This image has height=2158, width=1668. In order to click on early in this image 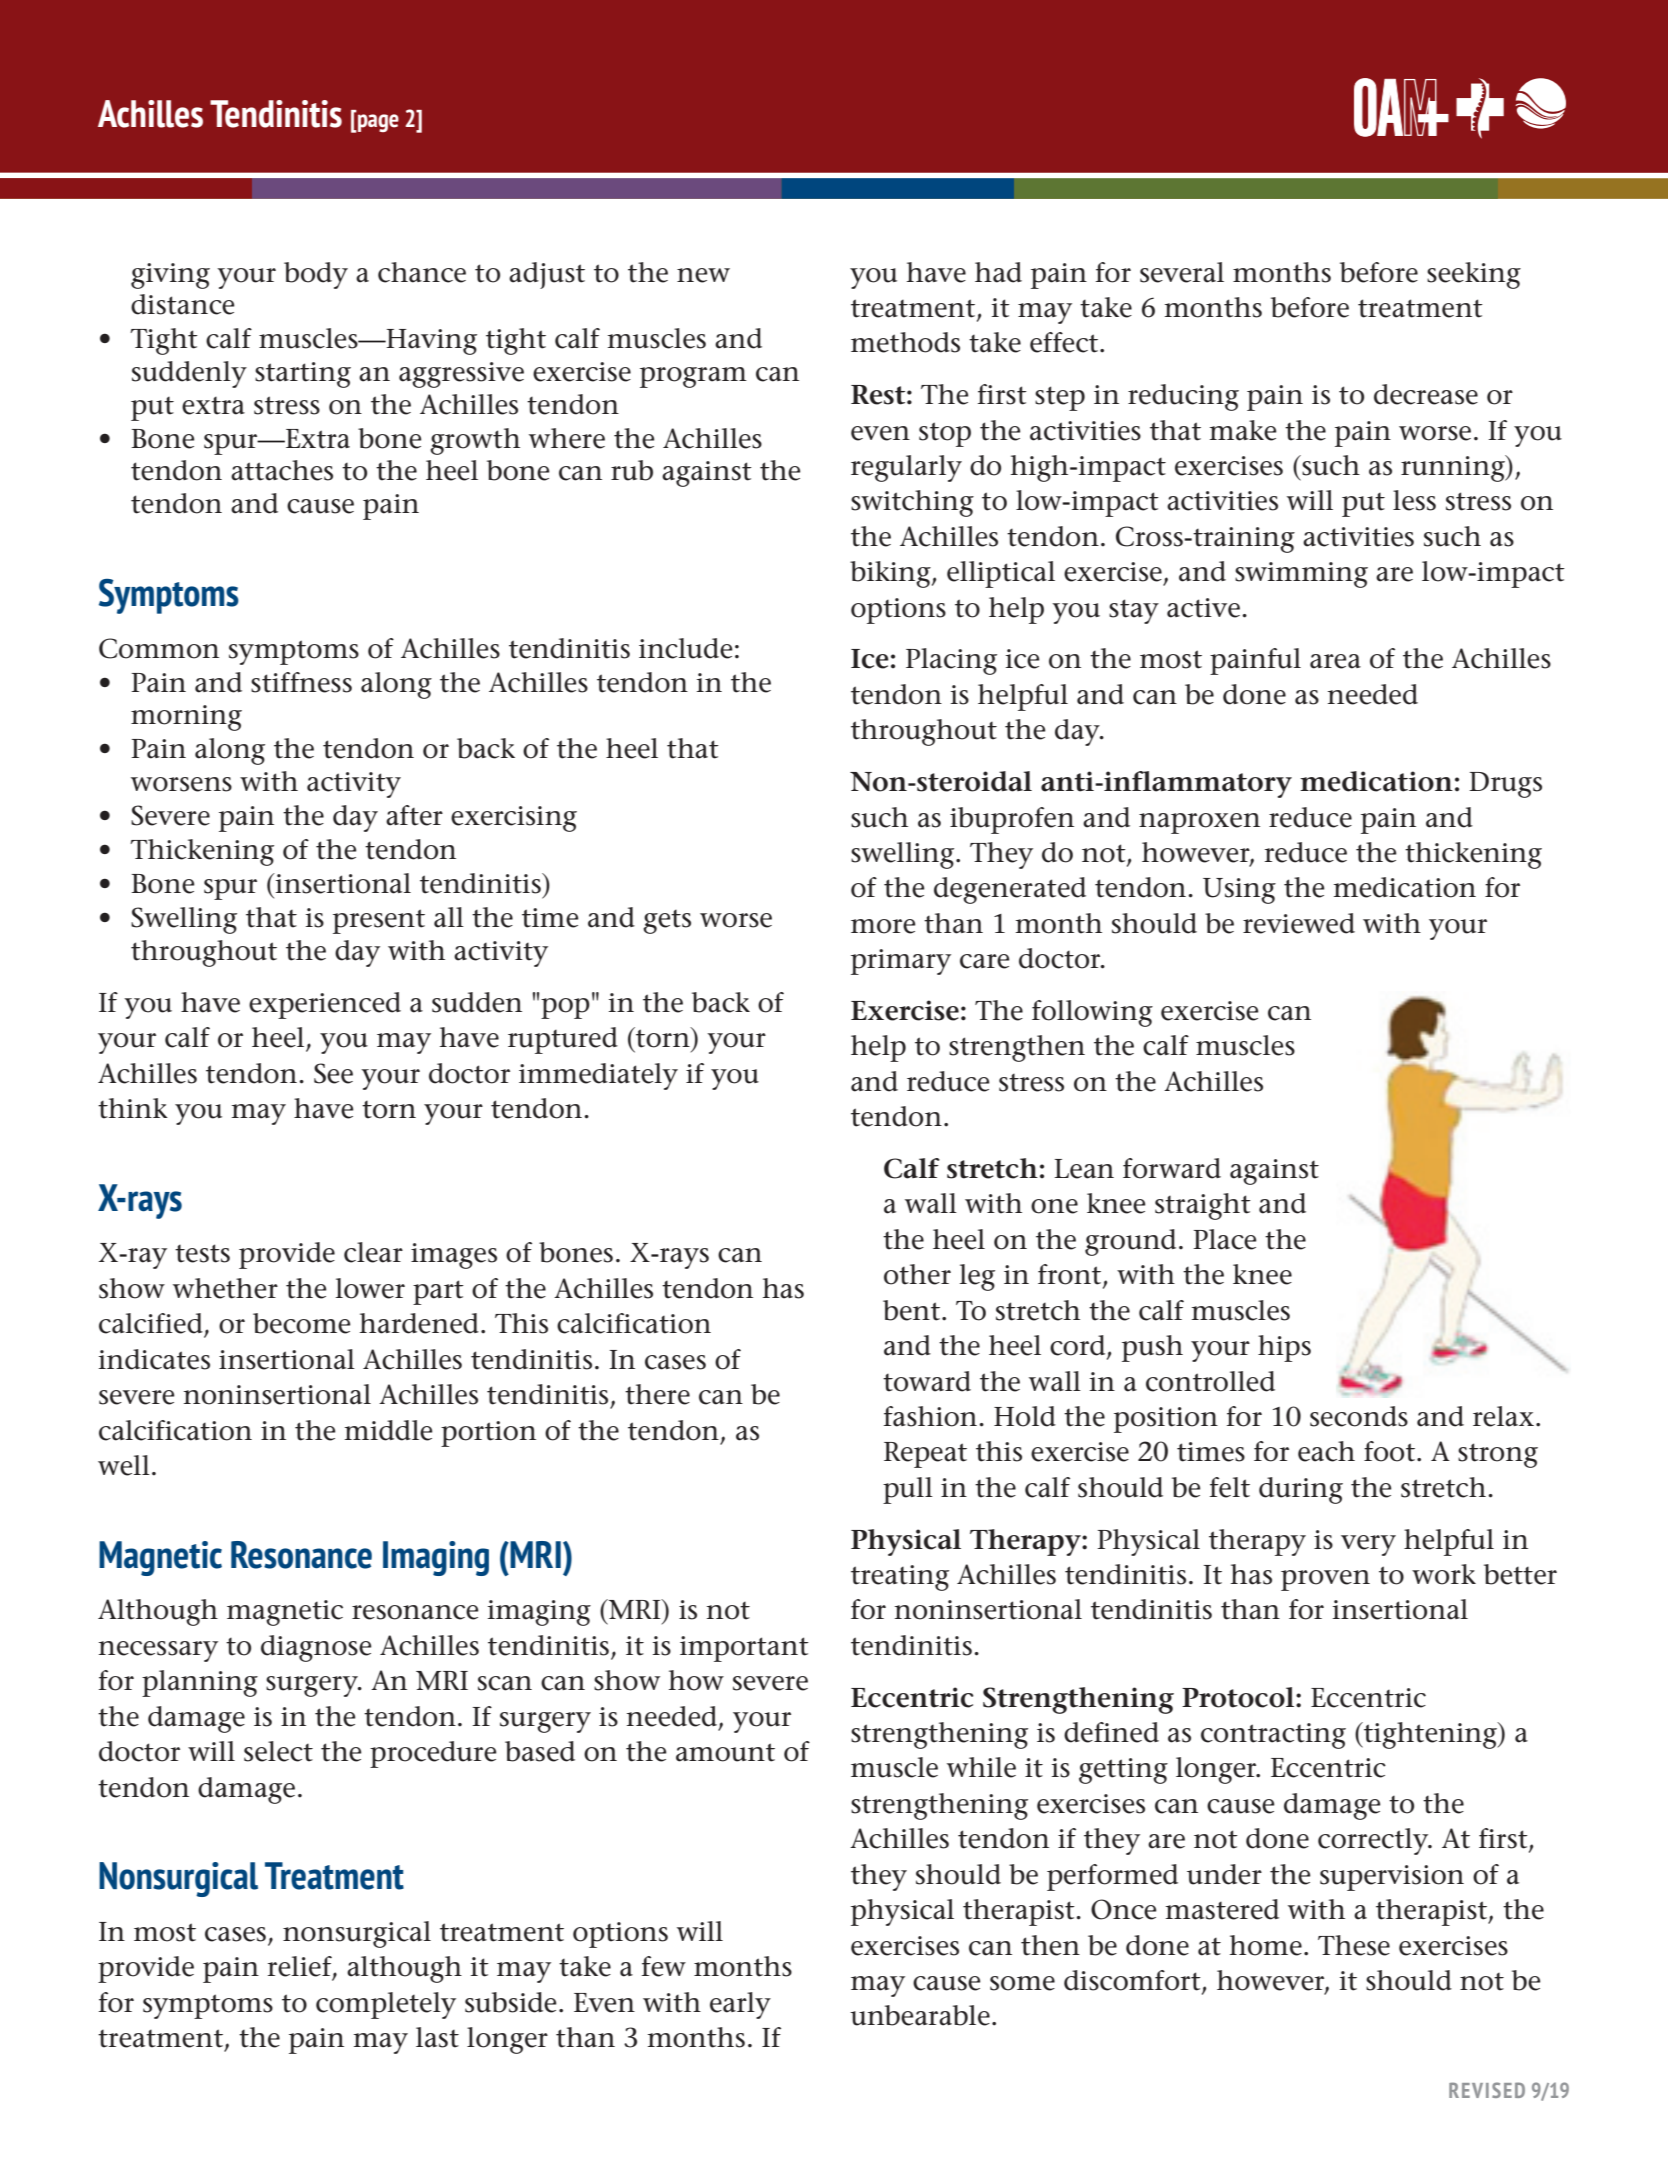, I will do `click(740, 2005)`.
